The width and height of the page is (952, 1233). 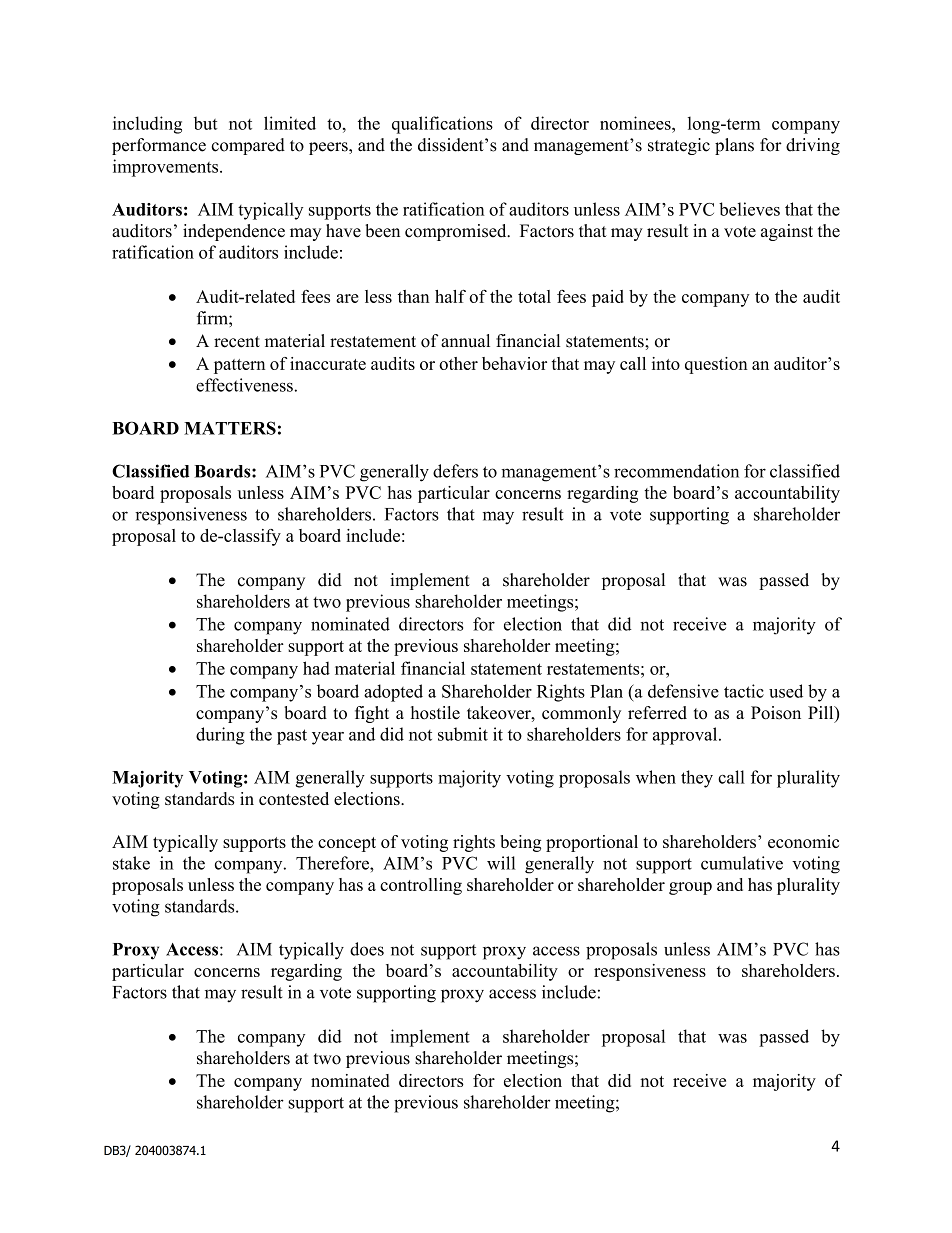 What do you see at coordinates (676, 471) in the page?
I see `recommendation` at bounding box center [676, 471].
